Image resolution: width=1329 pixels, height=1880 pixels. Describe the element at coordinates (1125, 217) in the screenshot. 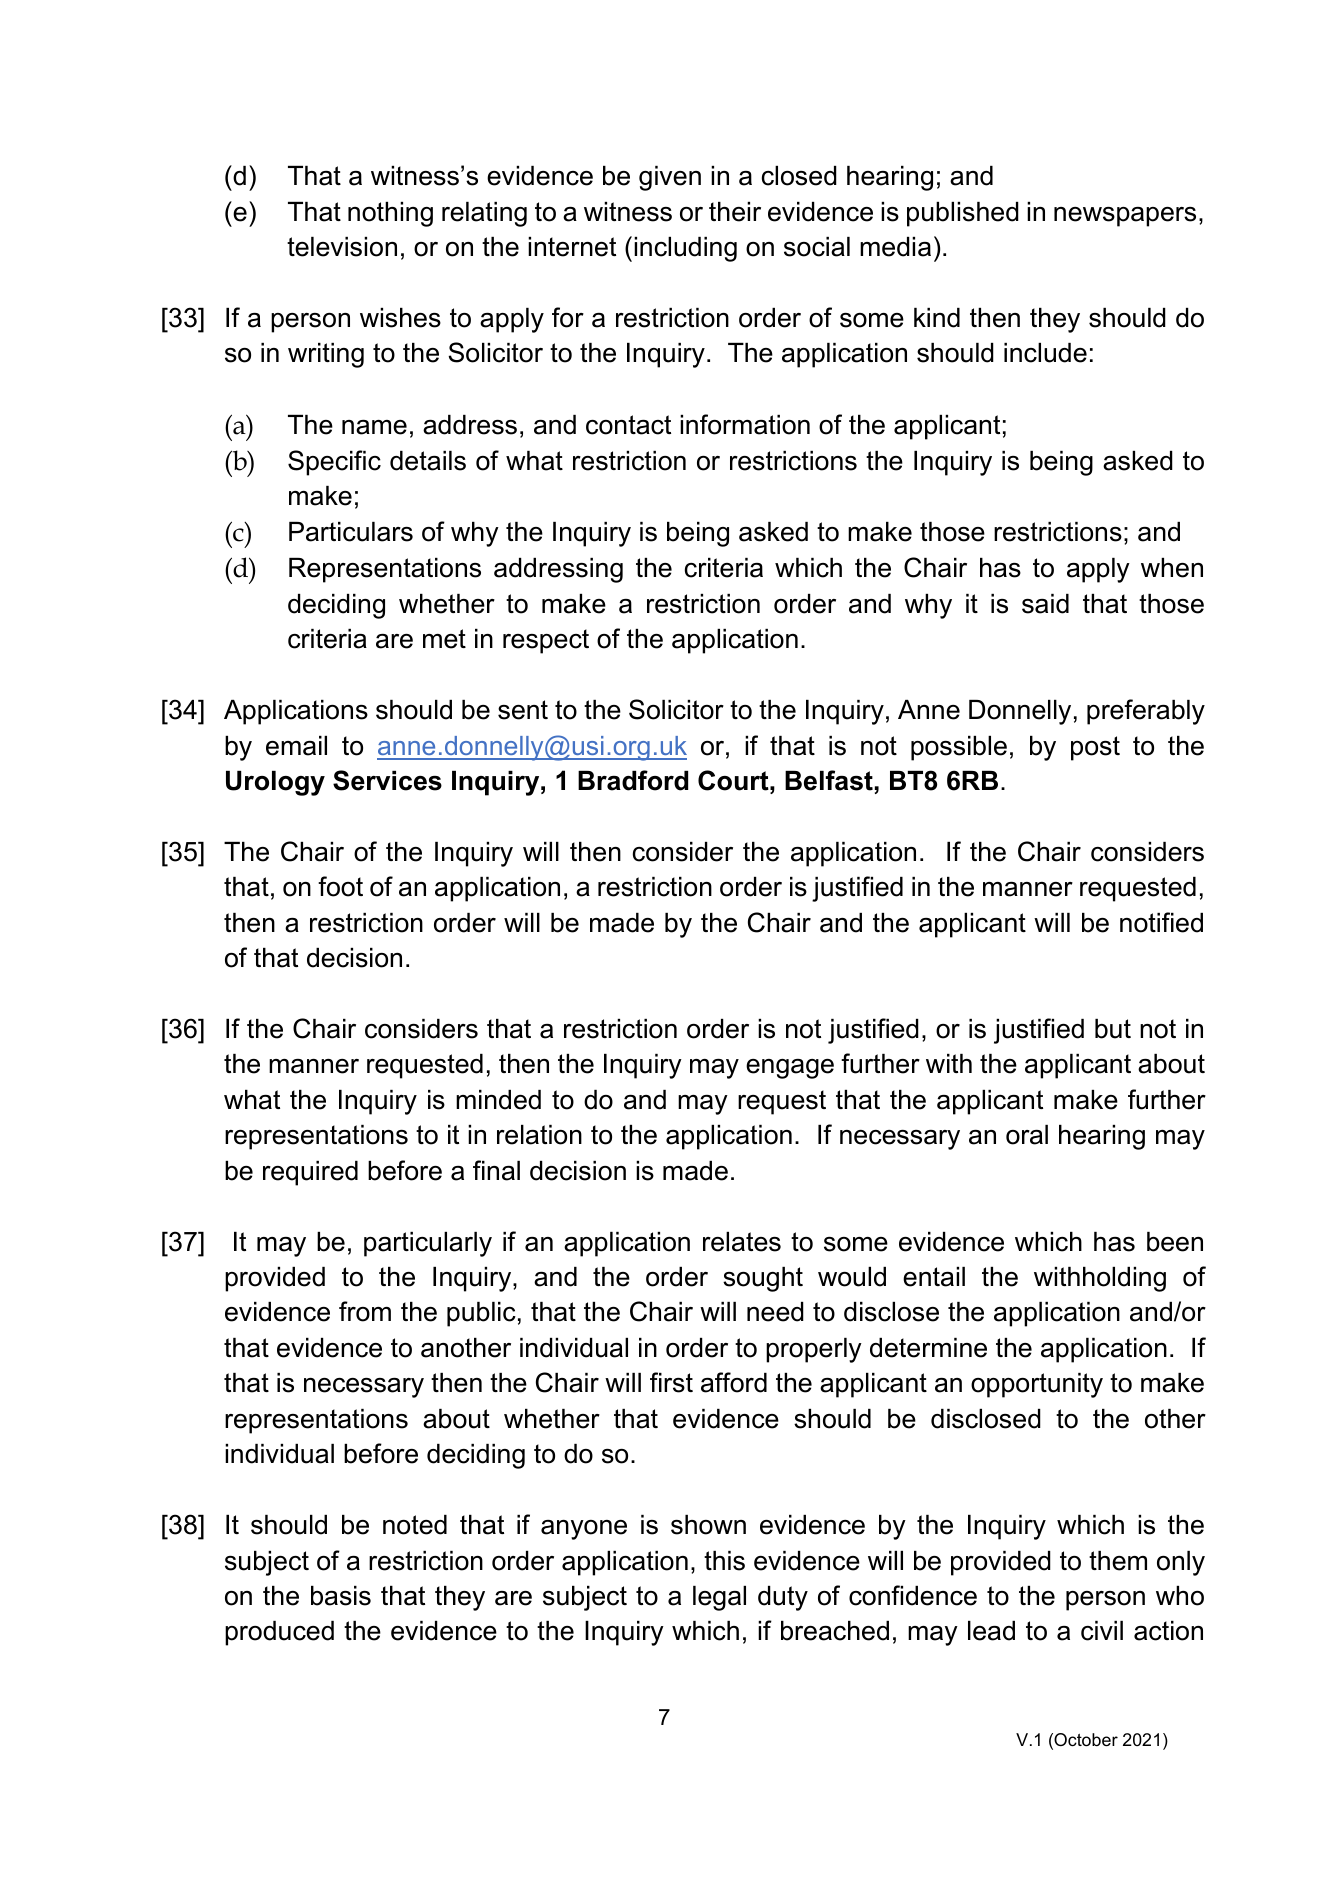

I see `newspapers` at that location.
